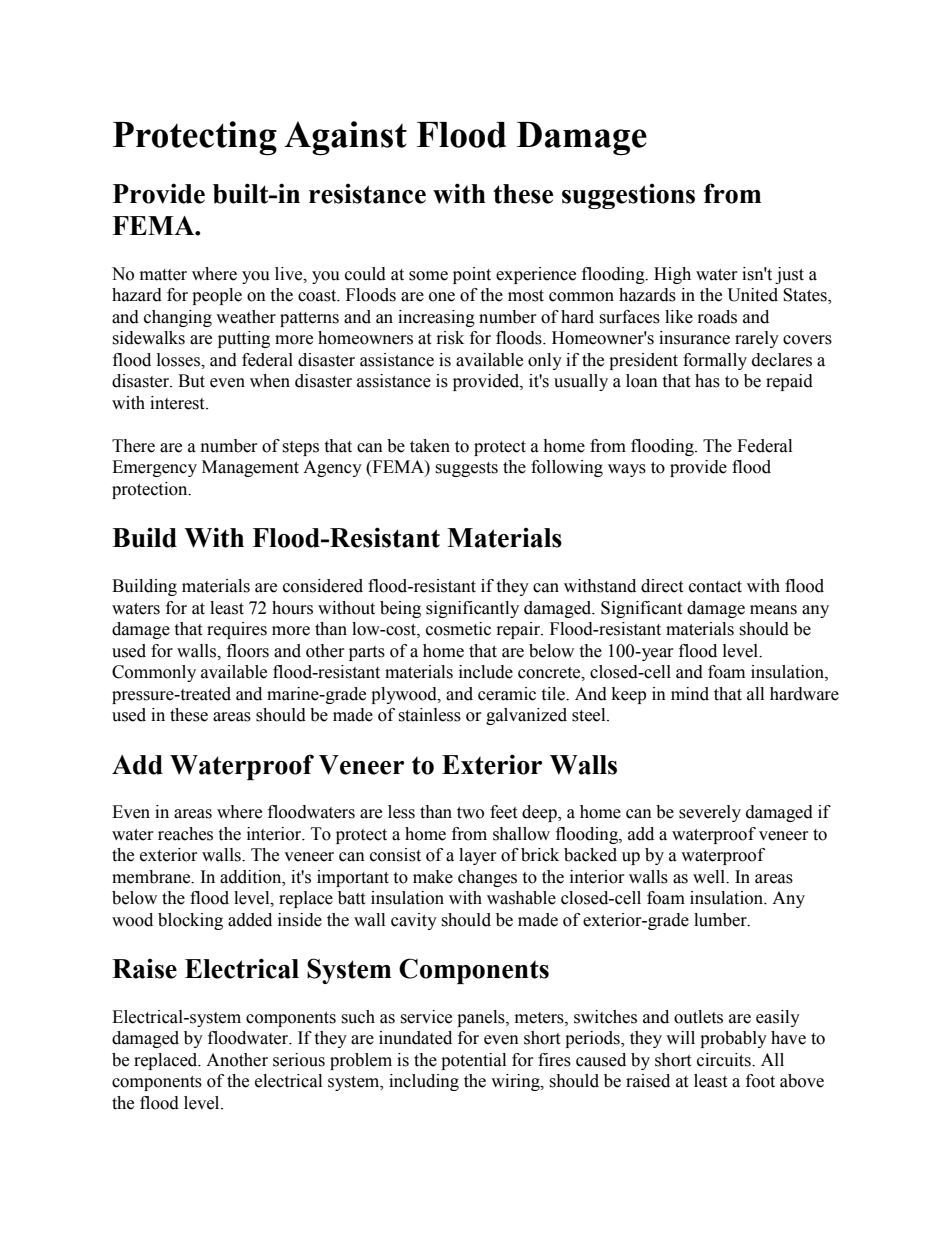 This page has height=1233, width=952. I want to click on serious, so click(299, 1060).
